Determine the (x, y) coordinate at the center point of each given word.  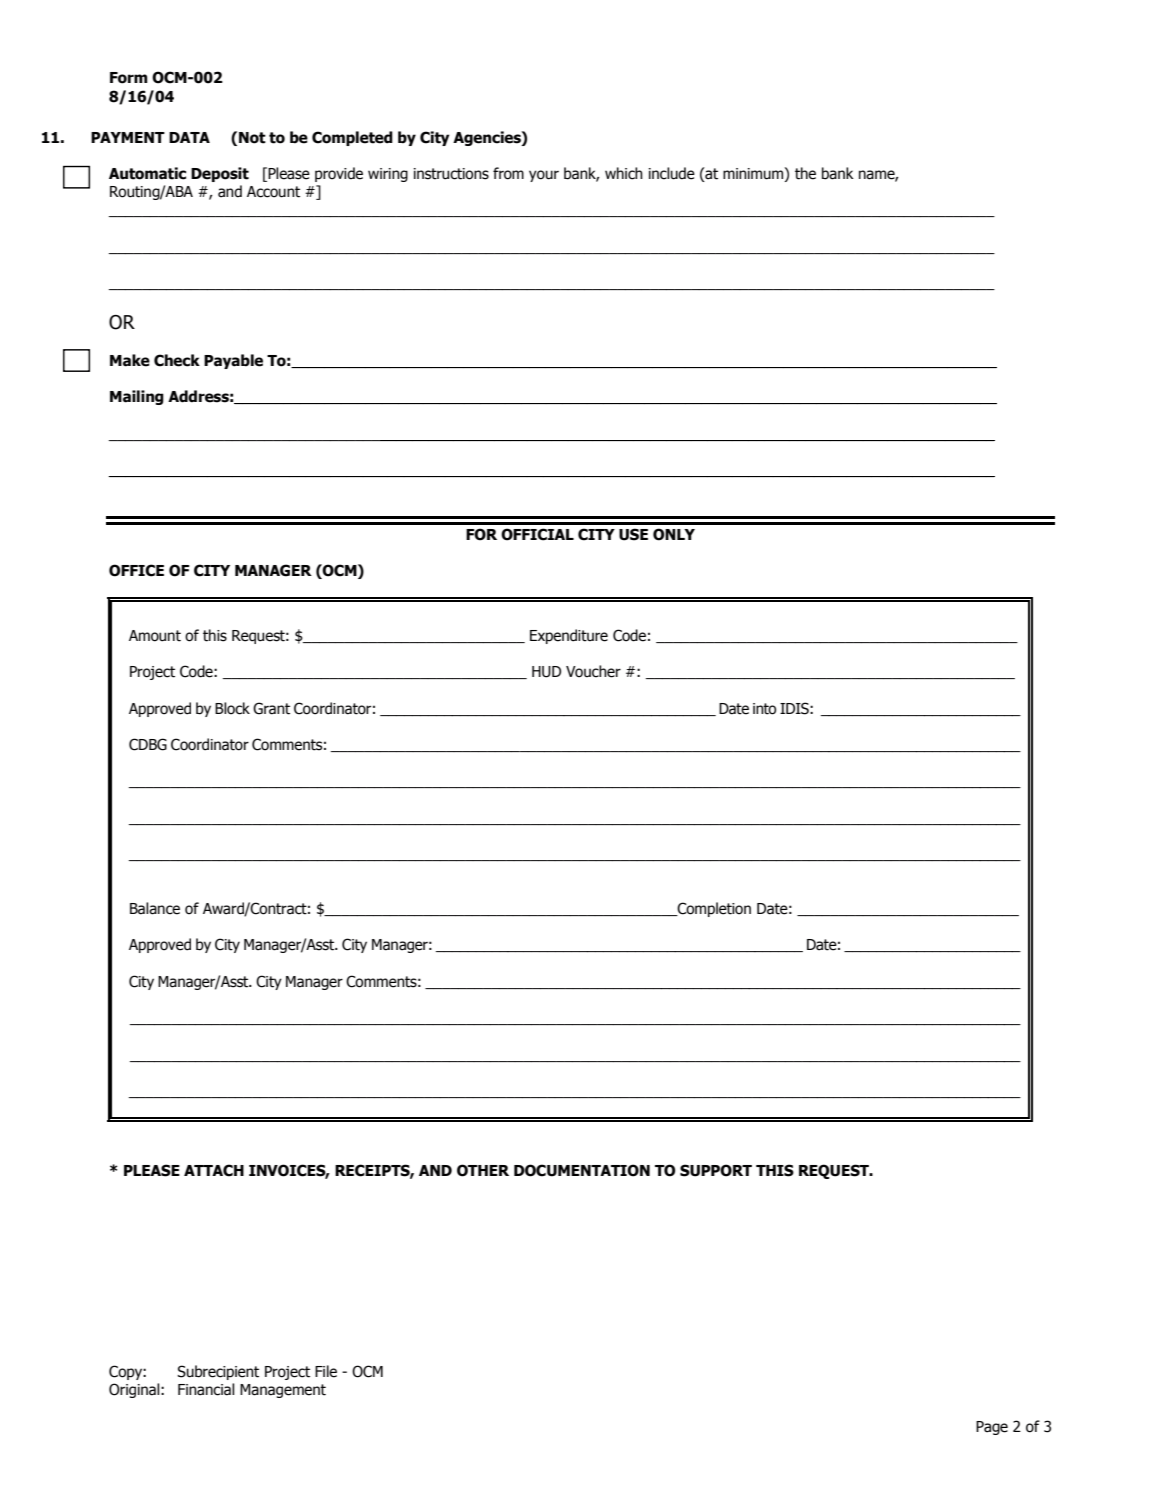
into (764, 709)
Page (992, 1428)
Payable (233, 361)
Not (252, 138)
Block (232, 708)
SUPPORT (716, 1170)
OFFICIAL (537, 534)
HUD (546, 672)
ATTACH (214, 1170)
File (326, 1371)
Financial (206, 1389)
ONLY (674, 534)
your (544, 176)
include (672, 173)
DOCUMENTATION (582, 1170)
